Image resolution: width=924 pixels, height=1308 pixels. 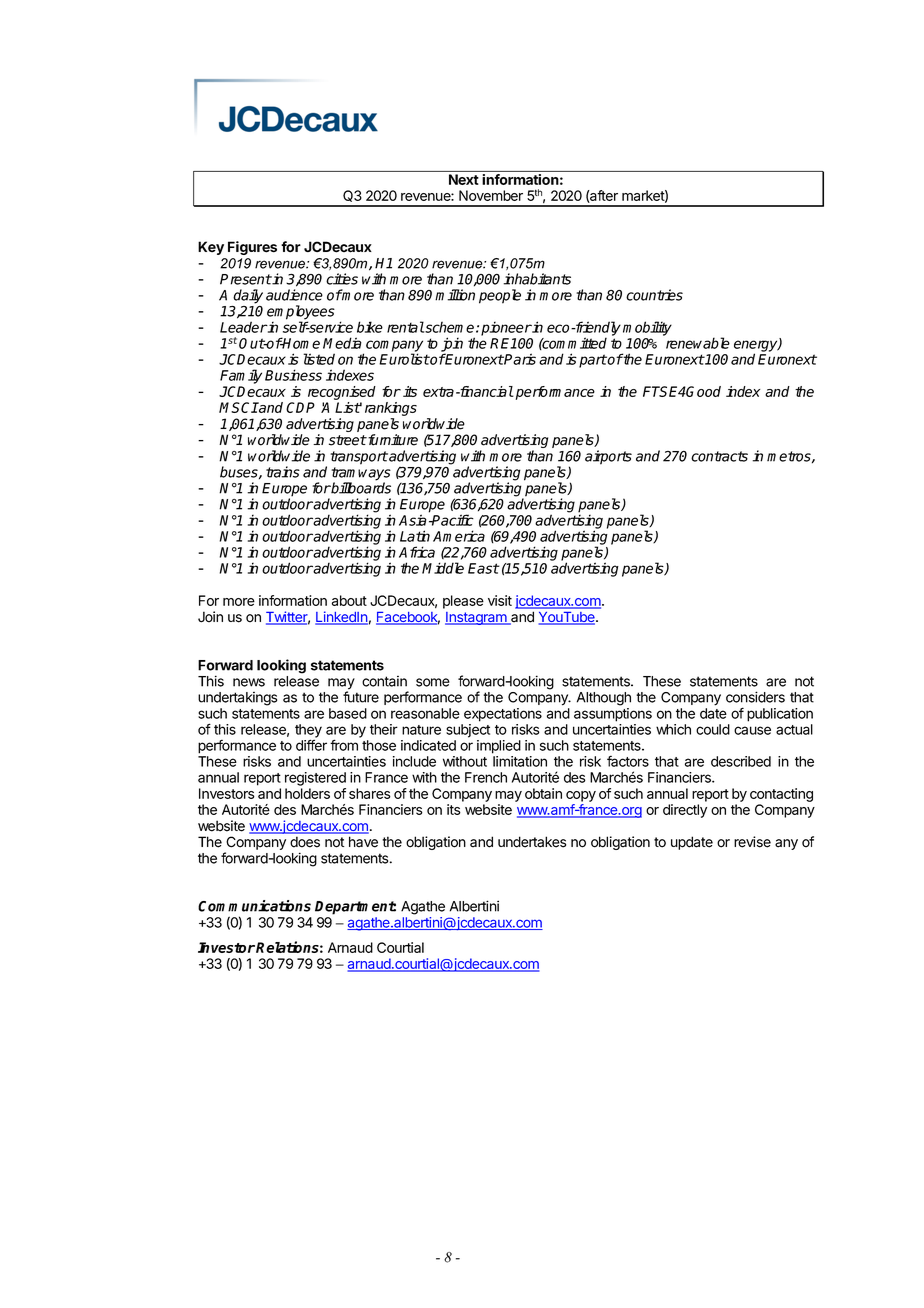 What do you see at coordinates (698, 343) in the screenshot?
I see `renewable` at bounding box center [698, 343].
